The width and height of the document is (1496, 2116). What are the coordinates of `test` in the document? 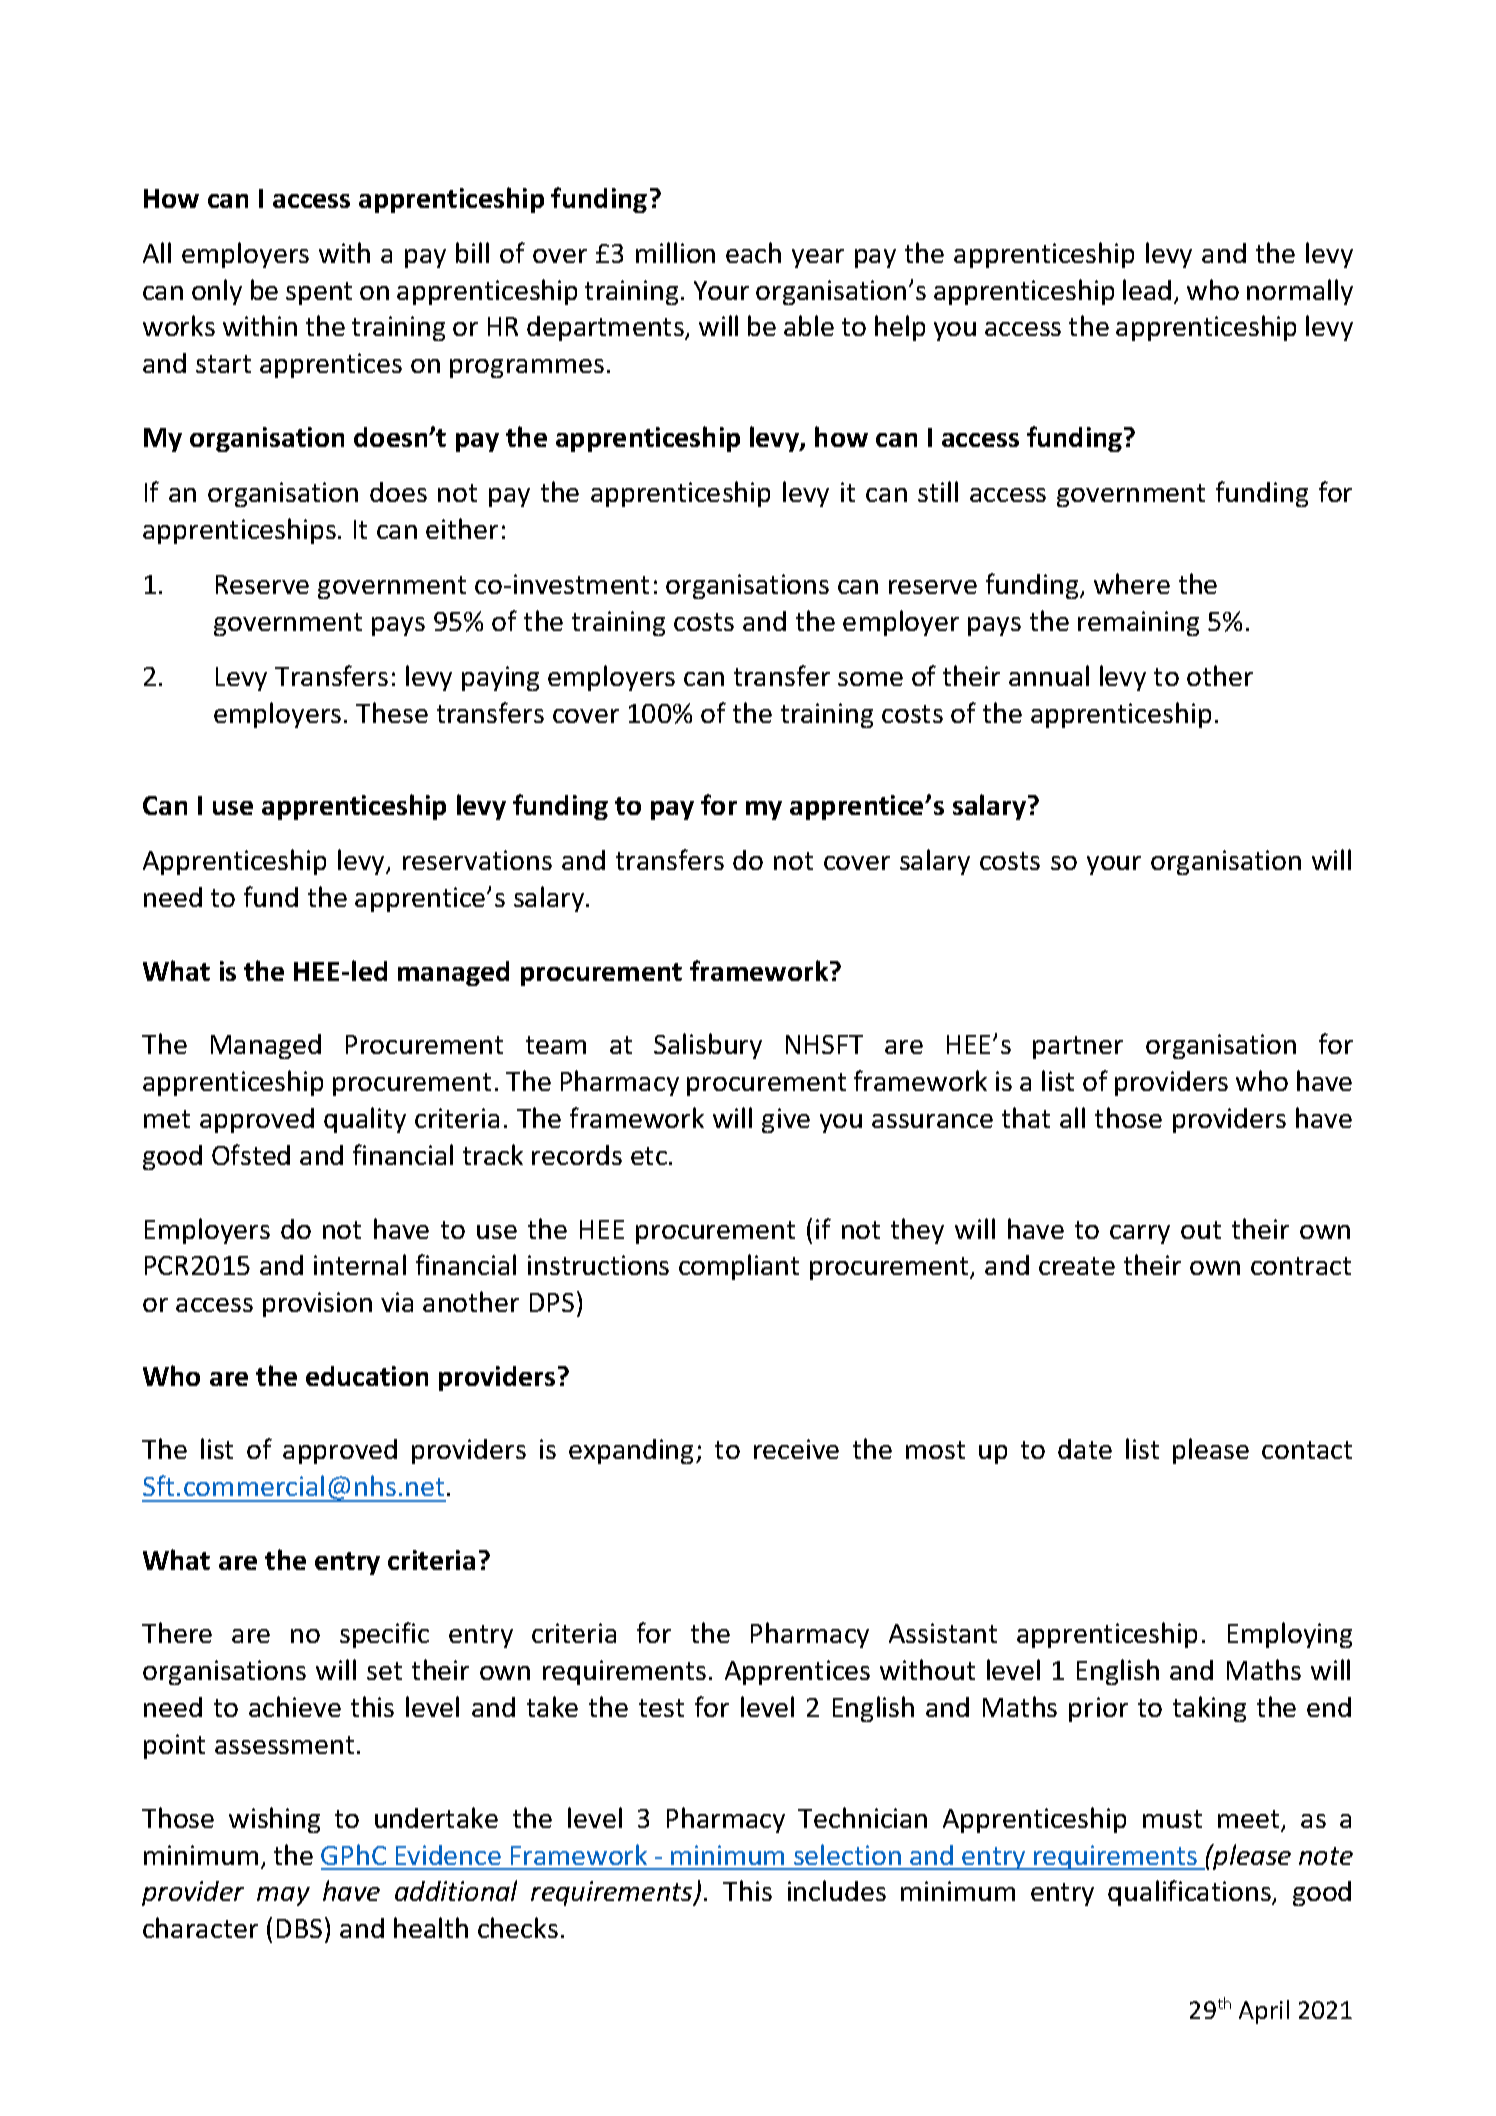 It's located at (661, 1708).
